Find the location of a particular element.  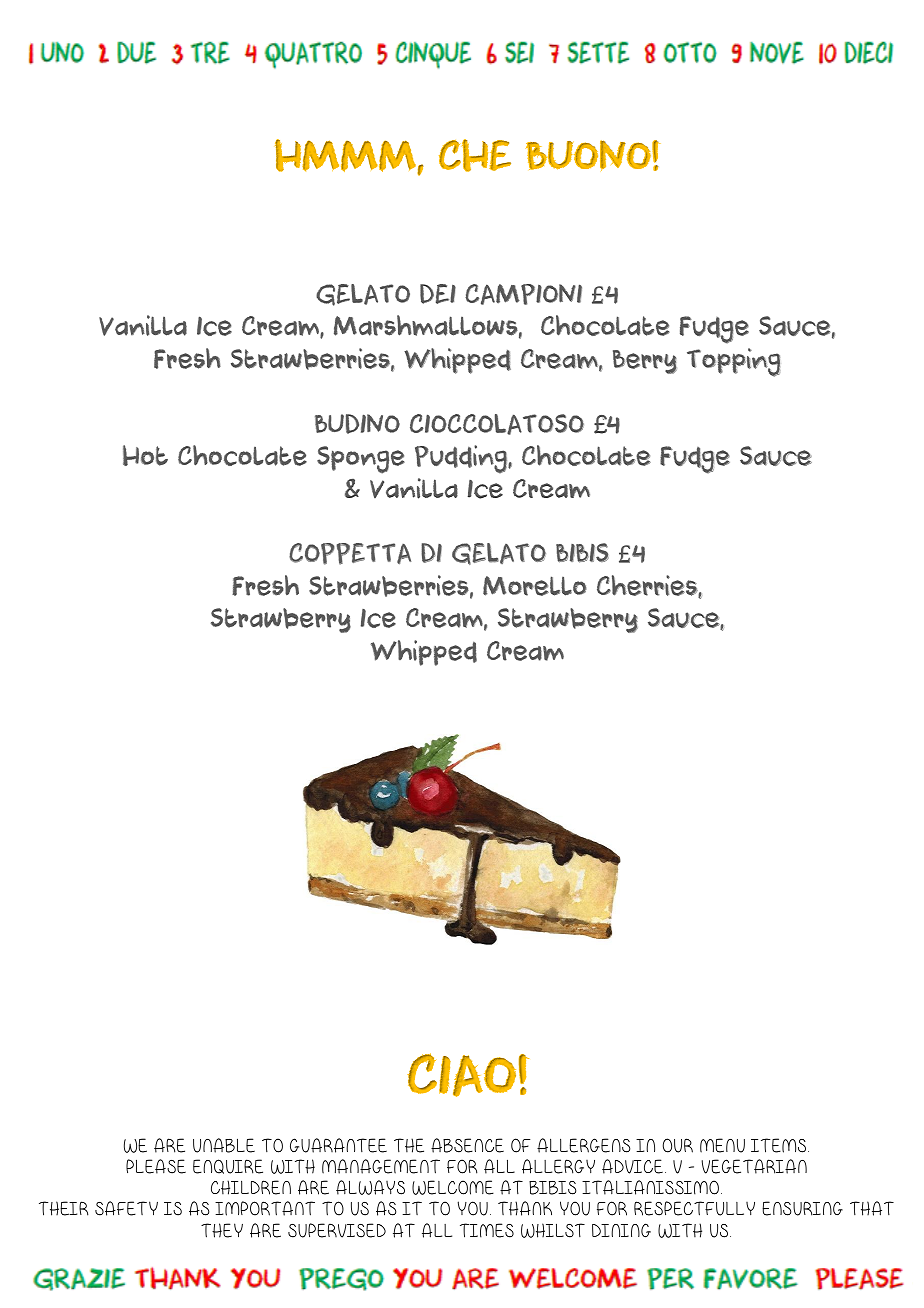

HMMM is located at coordinates (346, 156).
